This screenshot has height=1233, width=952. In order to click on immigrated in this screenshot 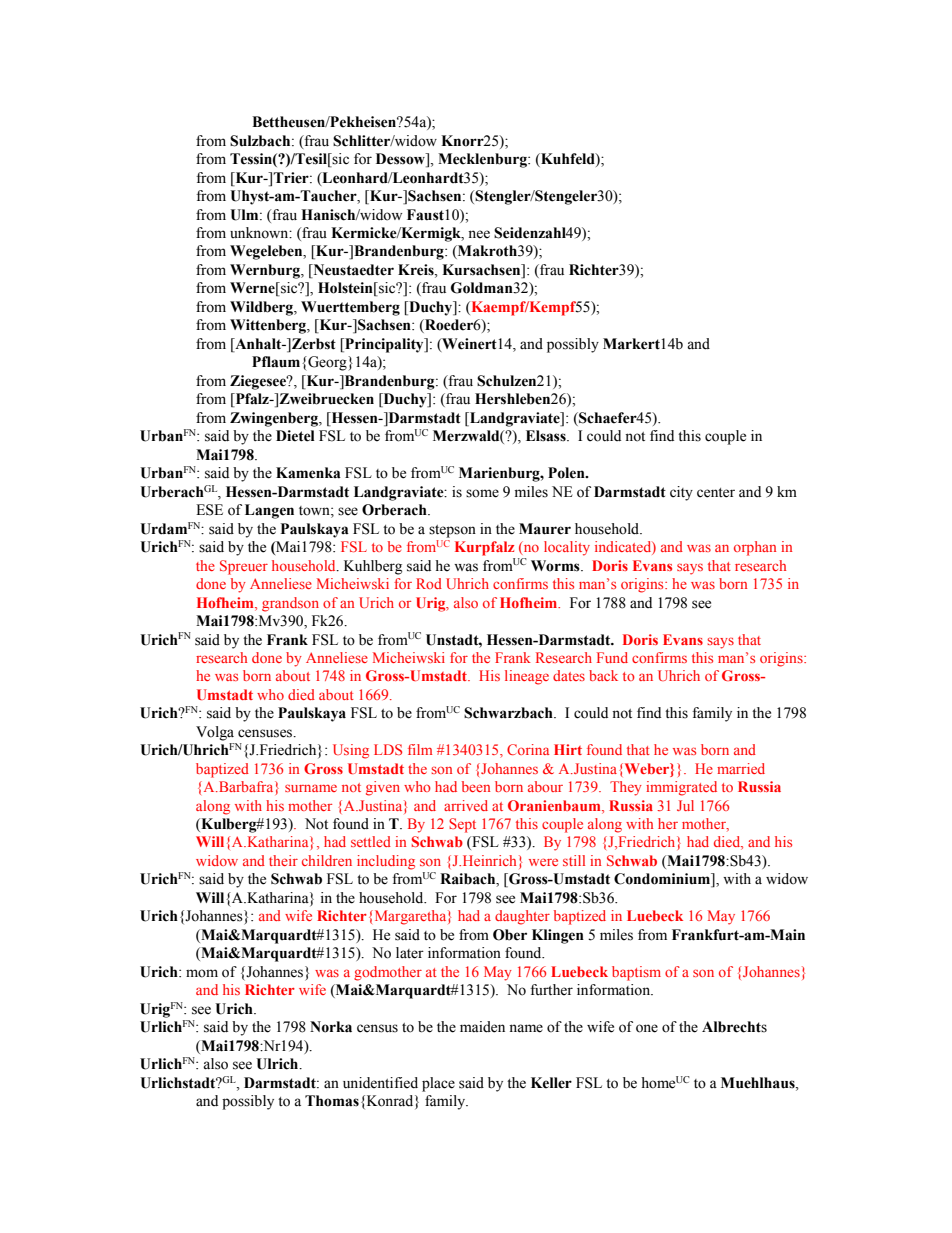, I will do `click(681, 788)`.
